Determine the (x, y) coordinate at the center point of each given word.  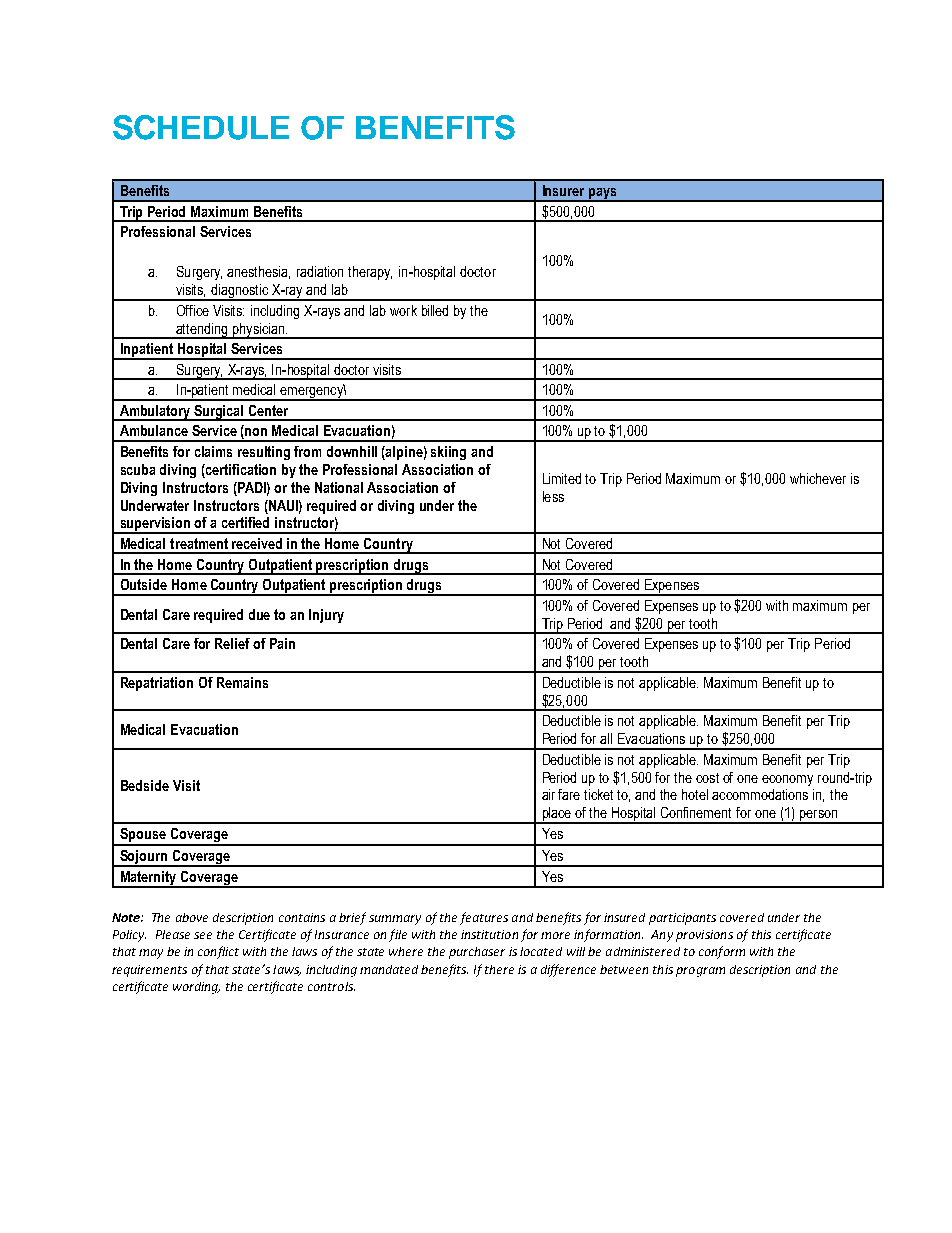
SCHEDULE (201, 127)
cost (707, 778)
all (606, 738)
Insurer (563, 190)
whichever (818, 478)
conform (722, 952)
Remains (242, 682)
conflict (218, 952)
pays (603, 195)
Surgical (219, 413)
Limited (562, 478)
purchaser (477, 953)
